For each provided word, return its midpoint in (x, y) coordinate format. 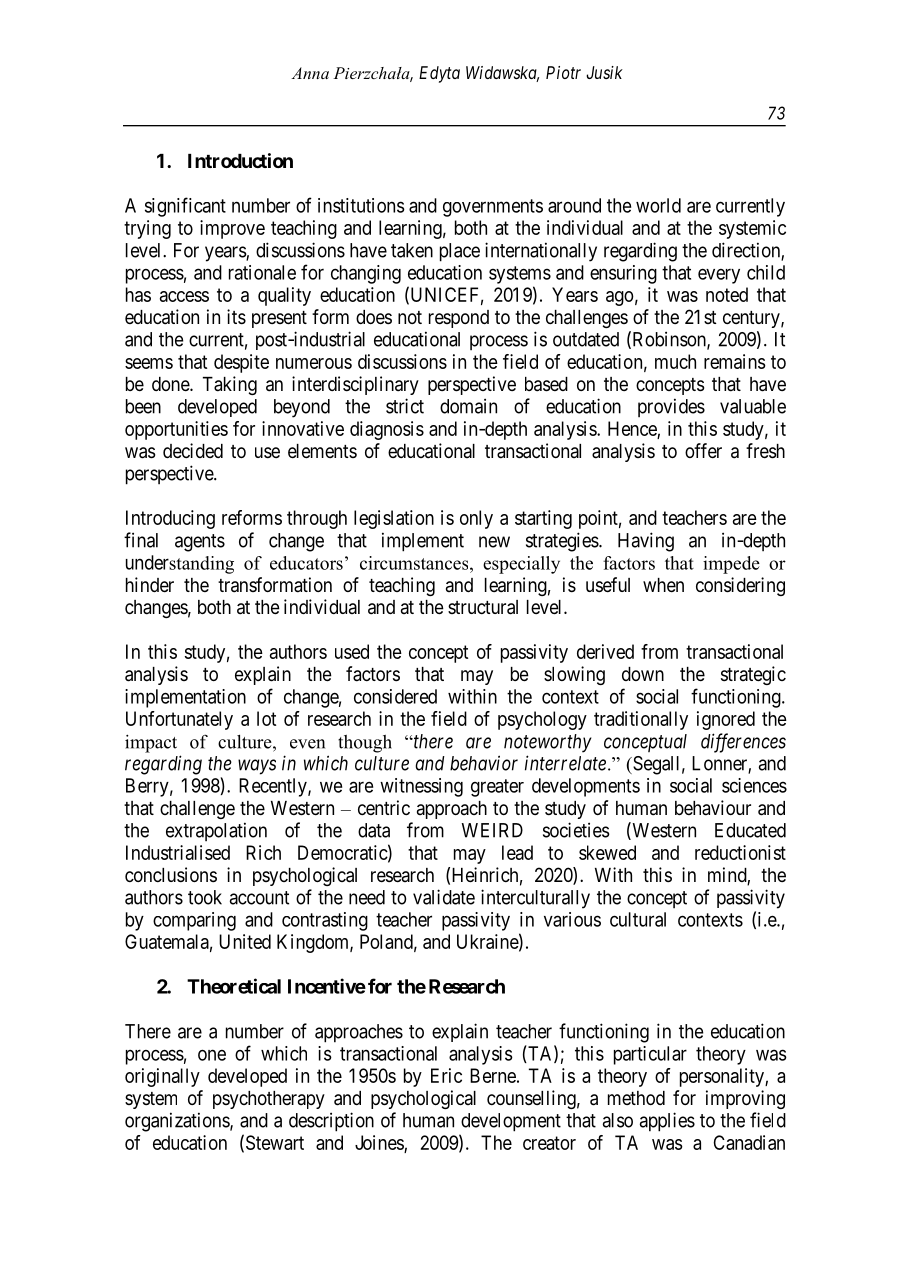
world (658, 205)
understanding (180, 564)
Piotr (563, 72)
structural (483, 607)
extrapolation (216, 831)
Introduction (240, 160)
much (675, 361)
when (663, 585)
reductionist (740, 852)
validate (444, 897)
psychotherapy (269, 1100)
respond (459, 319)
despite (241, 363)
